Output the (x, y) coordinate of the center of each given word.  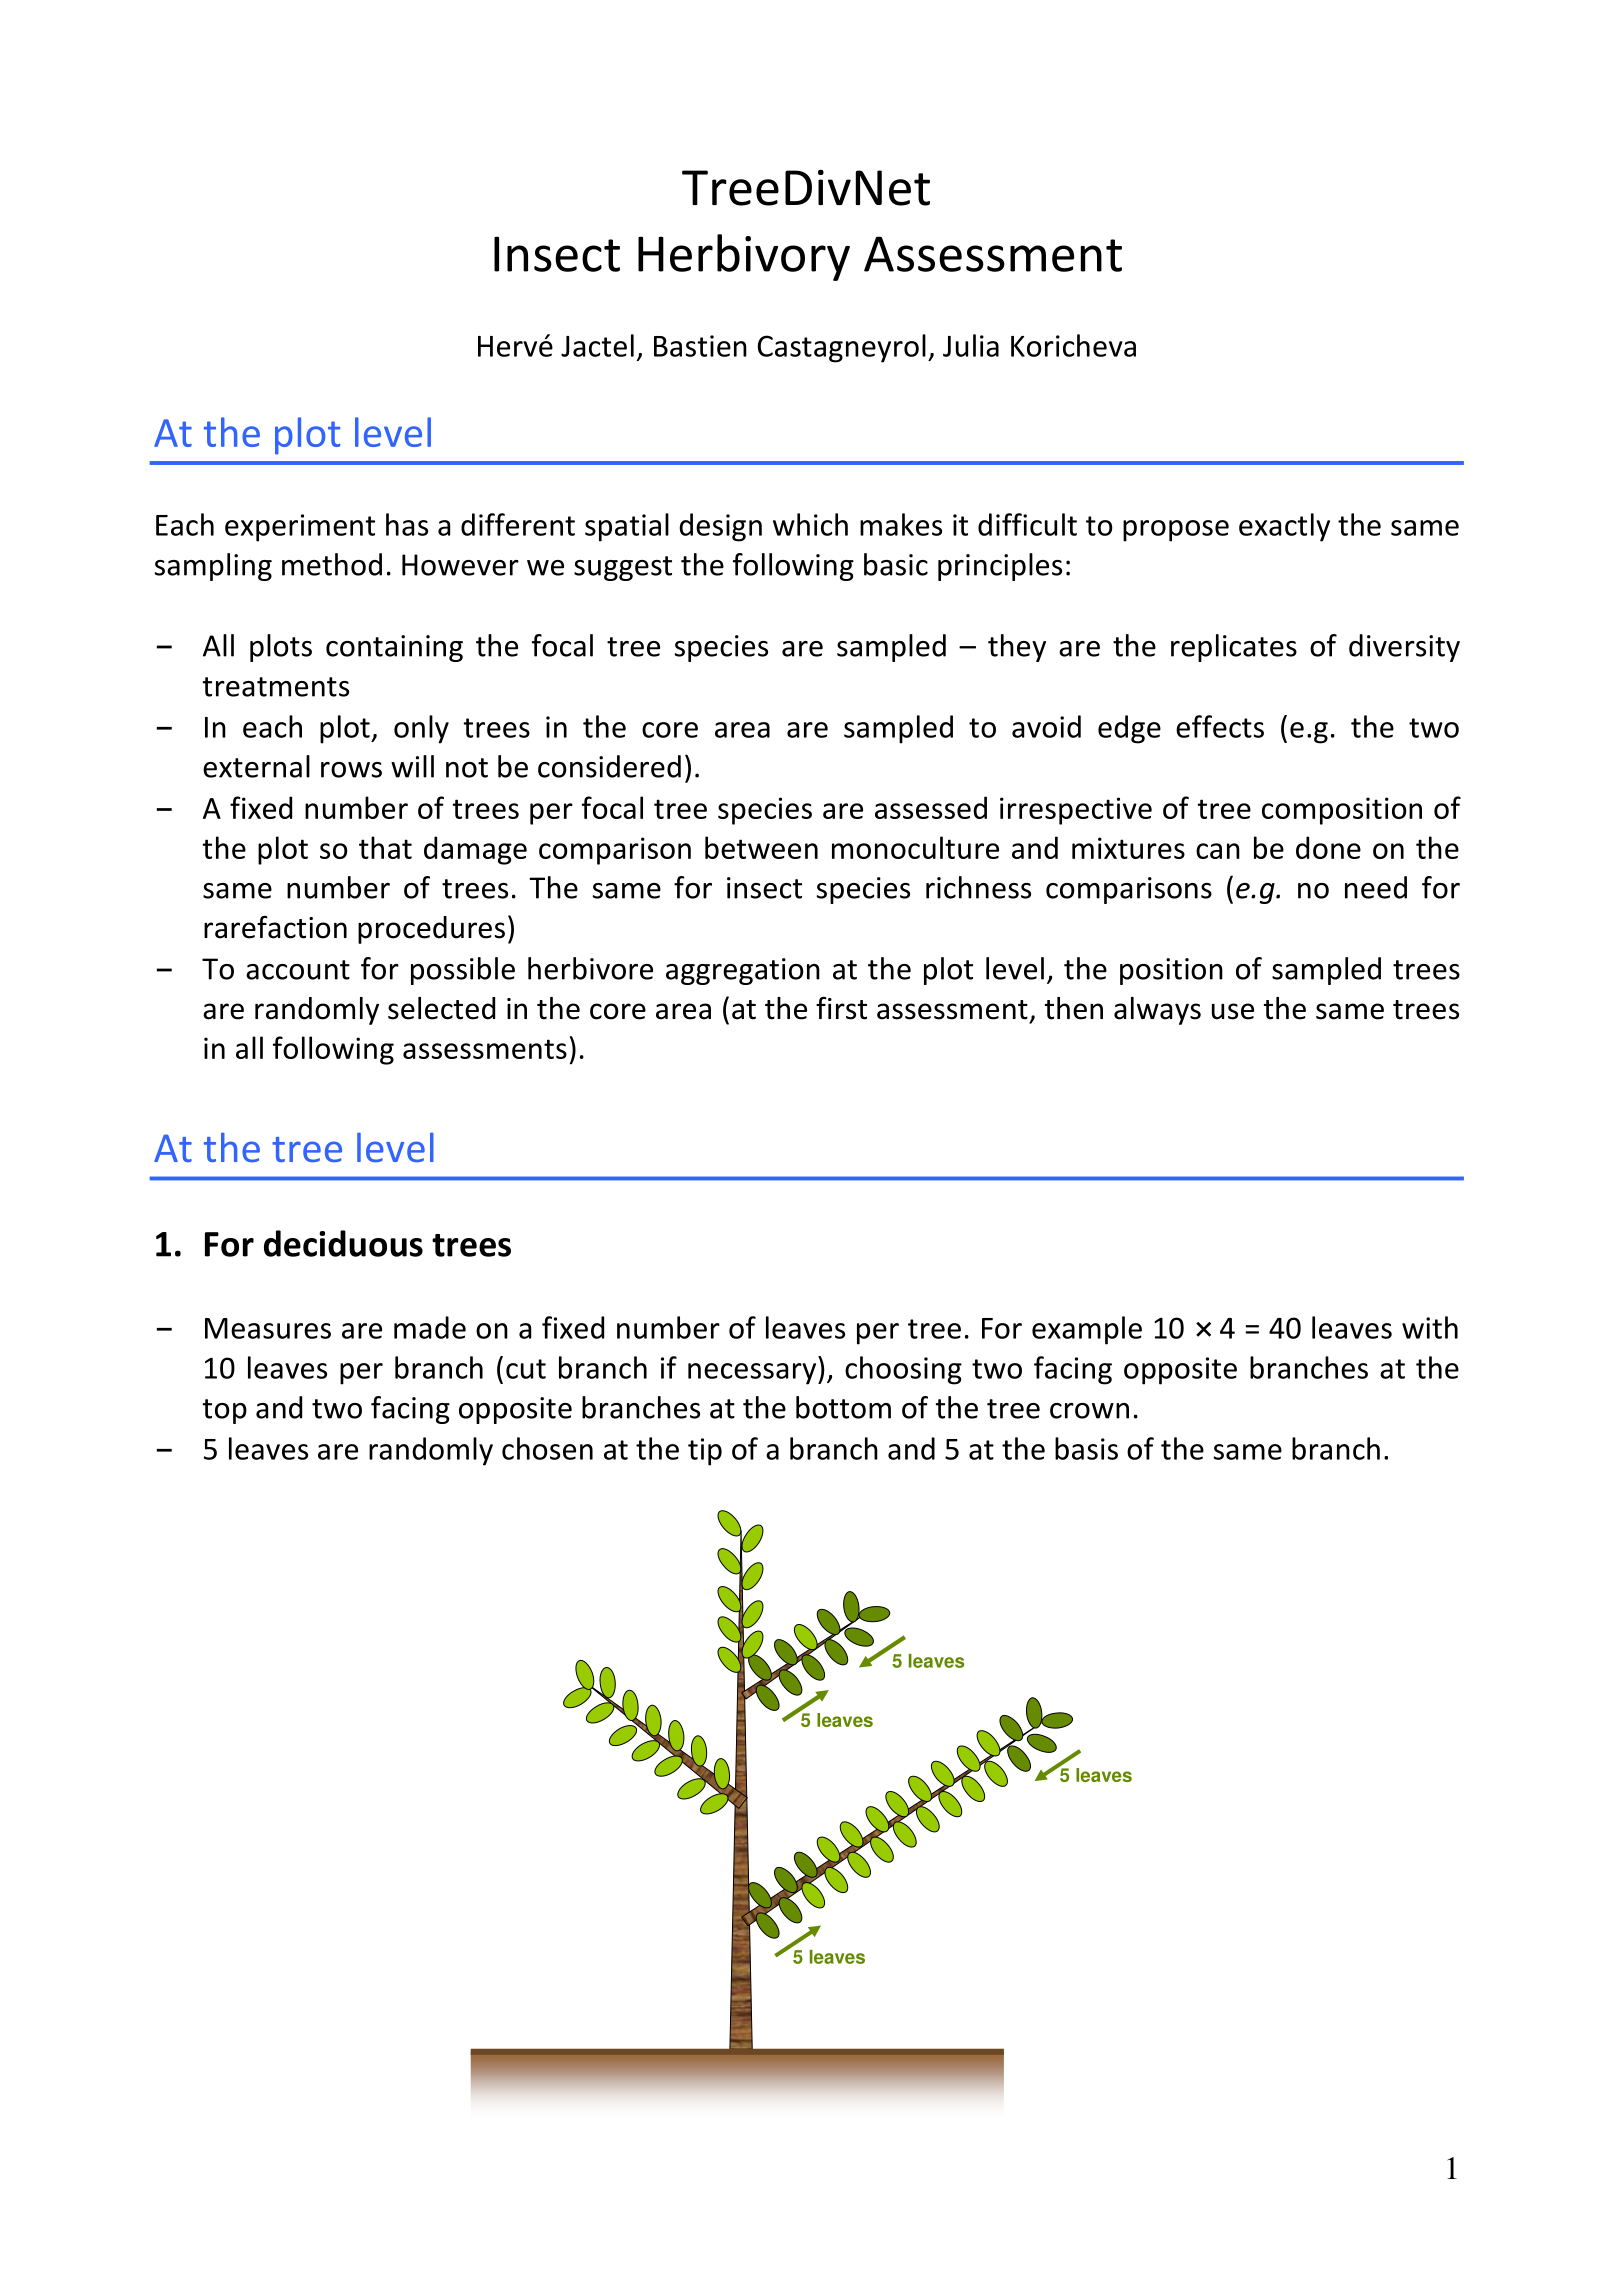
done (1328, 847)
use (1233, 1011)
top (225, 1411)
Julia (971, 345)
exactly (1284, 527)
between (761, 847)
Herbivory (744, 257)
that (385, 847)
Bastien (700, 346)
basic (896, 564)
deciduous (343, 1243)
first (841, 1008)
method (332, 564)
